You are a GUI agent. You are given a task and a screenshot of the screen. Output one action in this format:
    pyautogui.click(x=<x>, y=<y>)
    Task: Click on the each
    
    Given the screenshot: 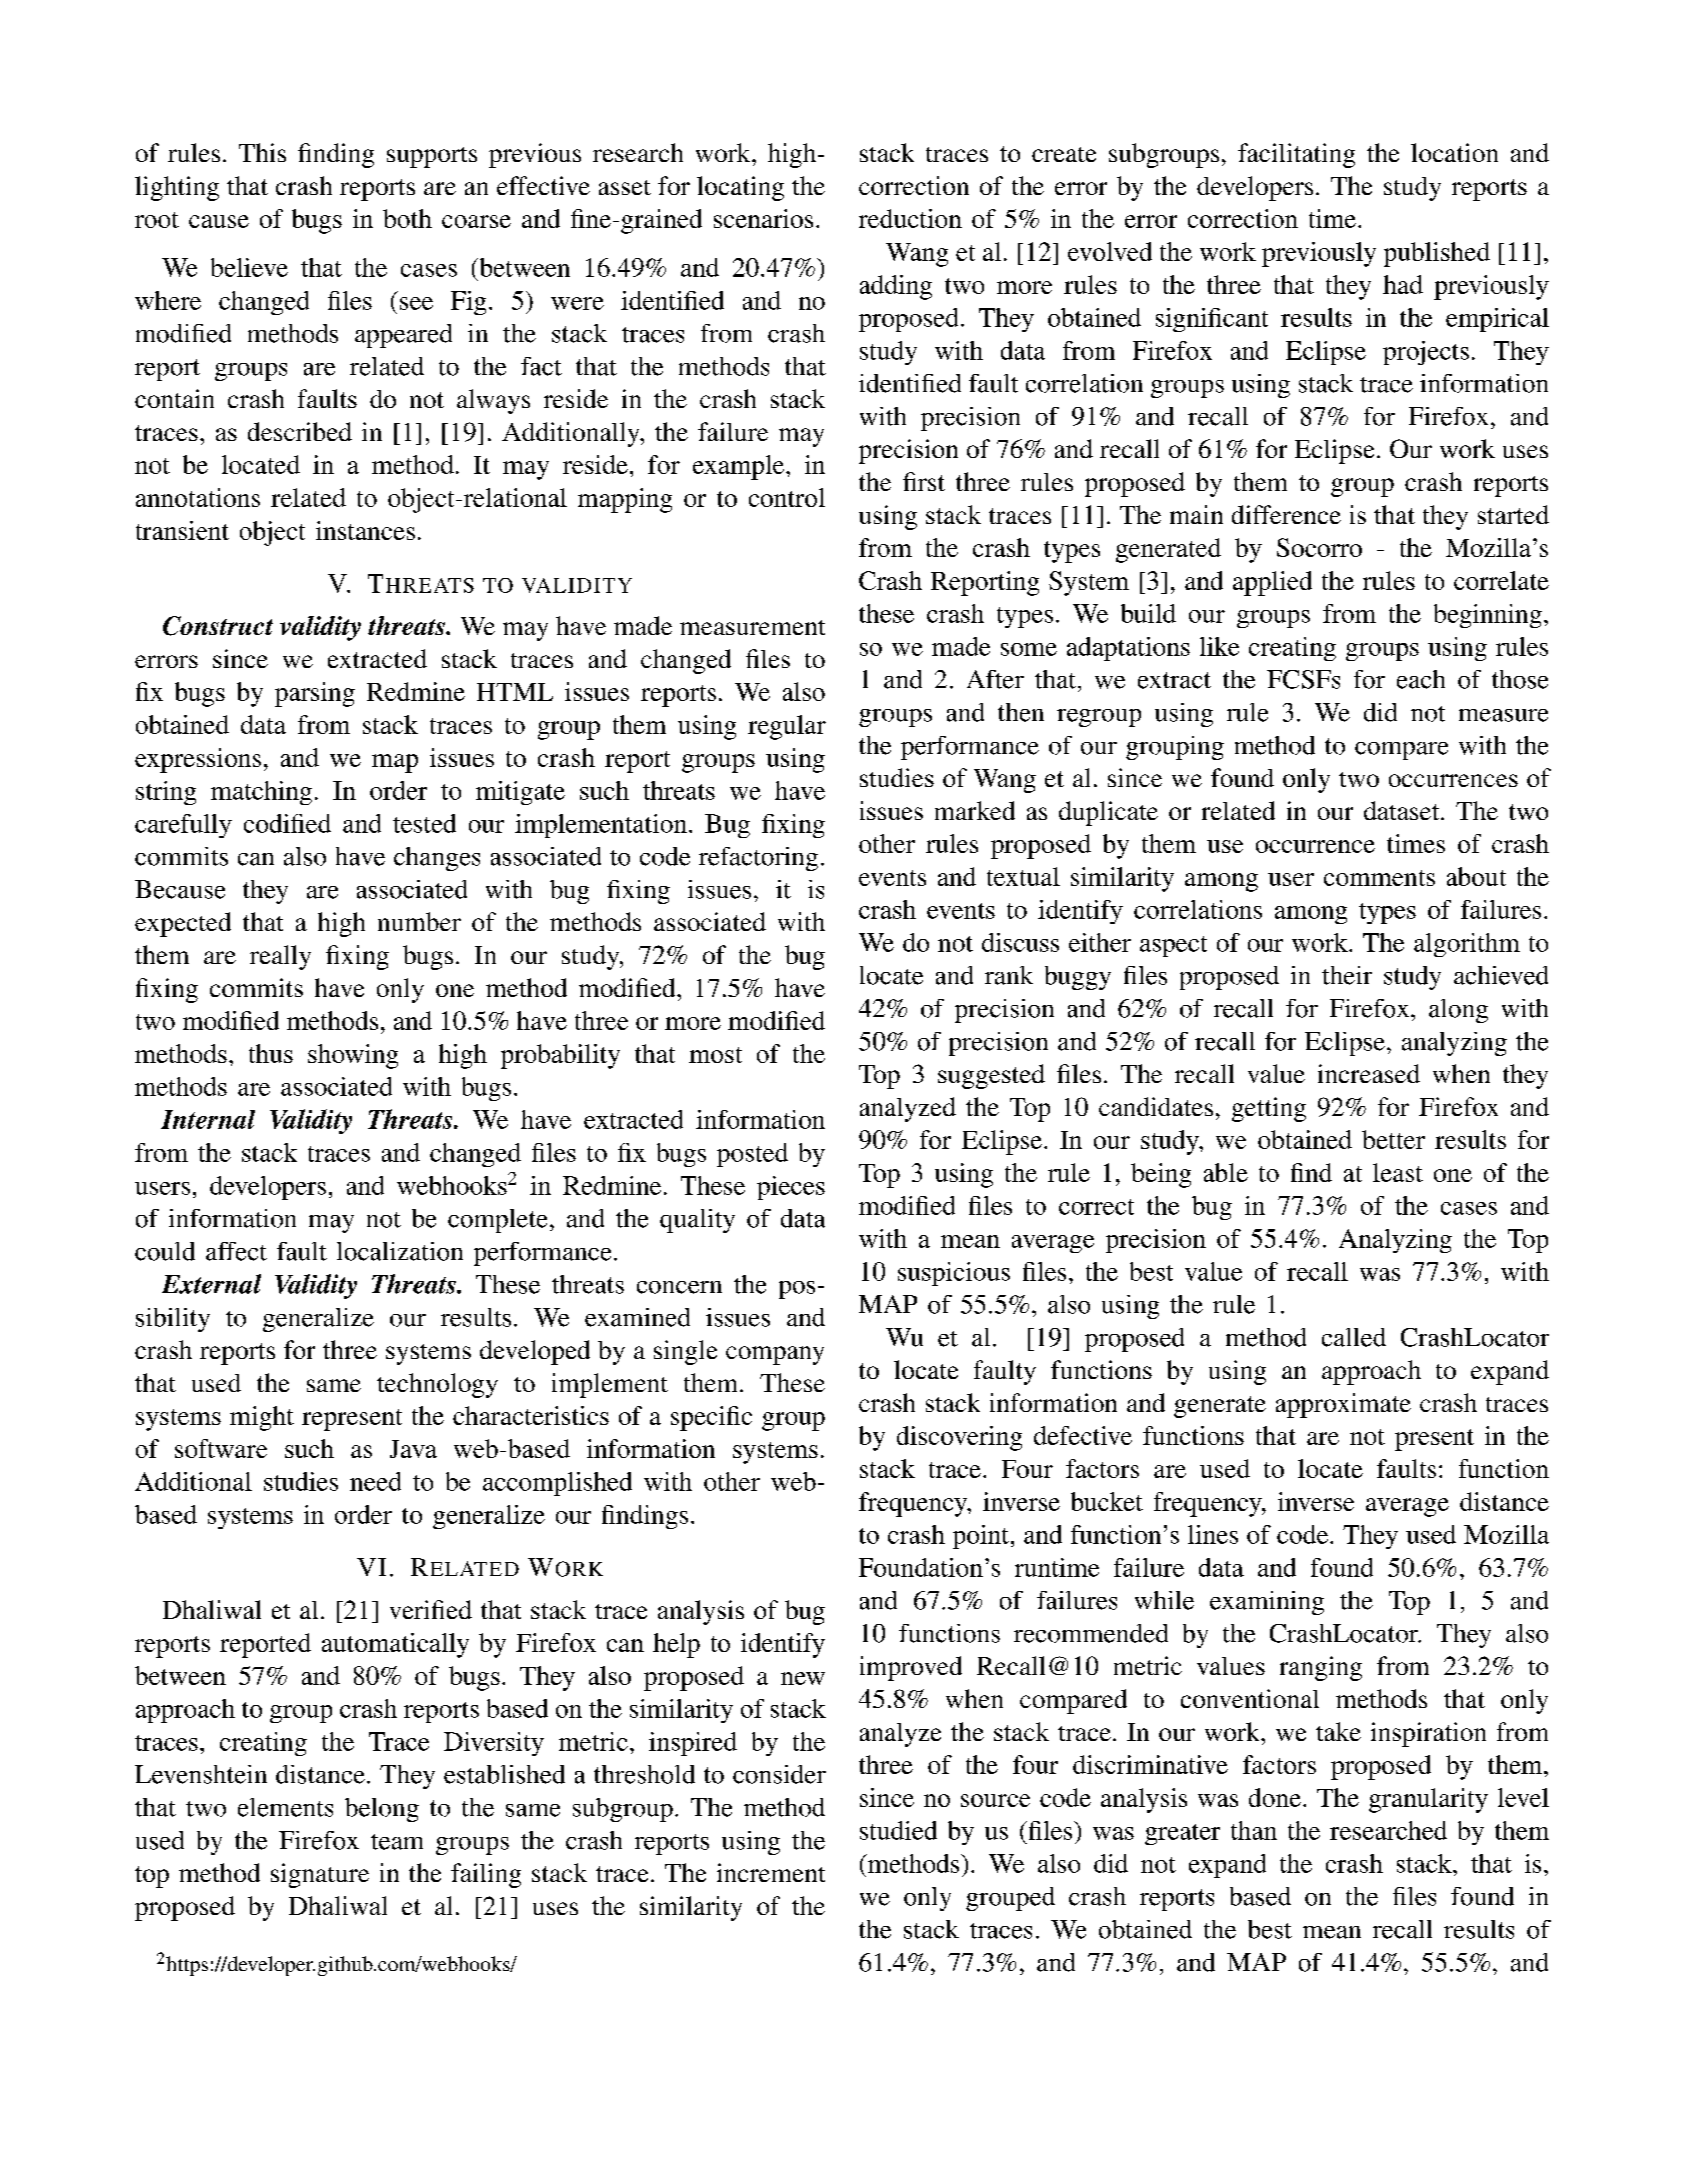 What is the action you would take?
    pyautogui.click(x=1421, y=679)
